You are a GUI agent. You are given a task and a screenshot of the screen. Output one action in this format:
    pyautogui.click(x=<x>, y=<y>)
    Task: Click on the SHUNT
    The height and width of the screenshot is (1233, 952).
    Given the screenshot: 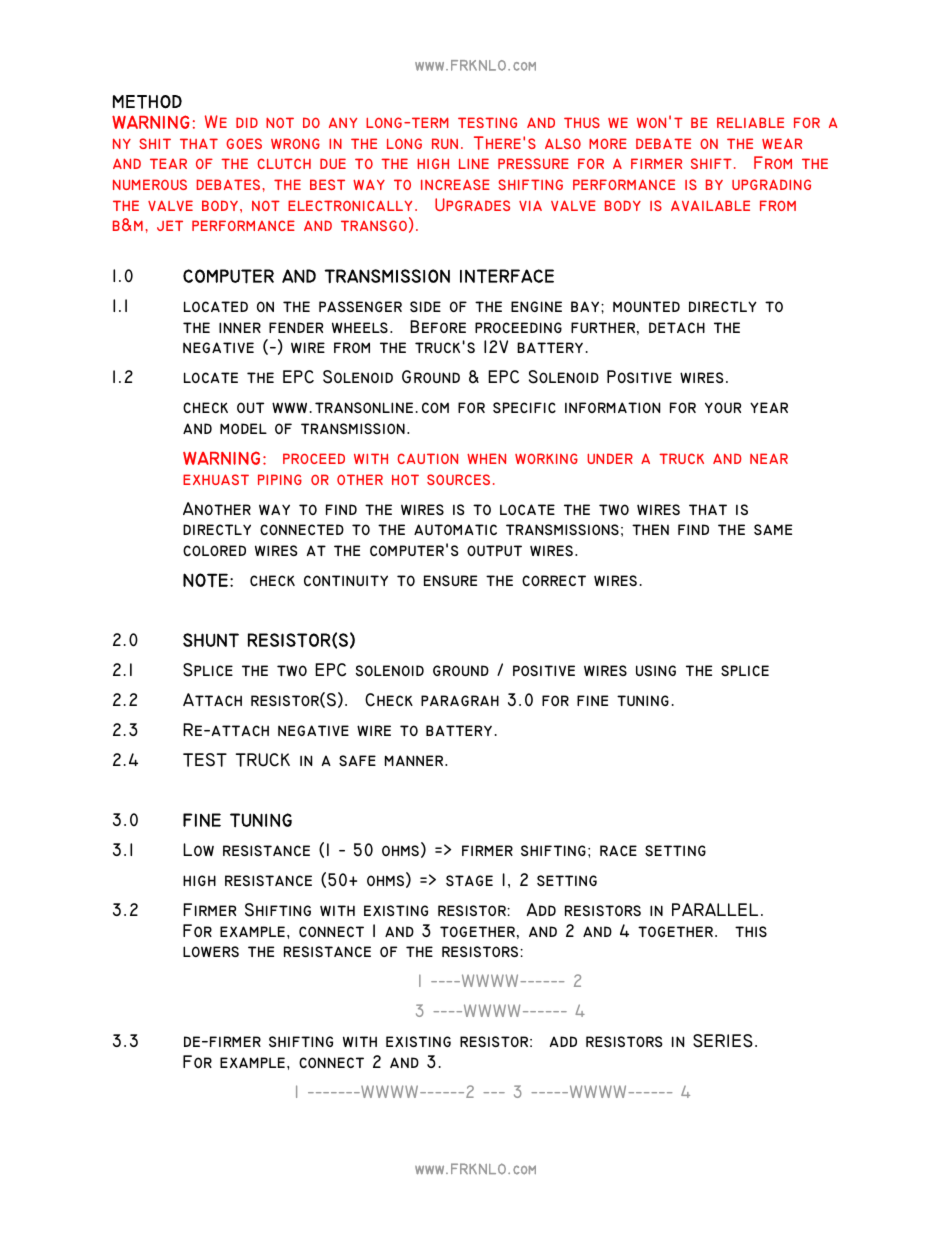 What is the action you would take?
    pyautogui.click(x=211, y=640)
